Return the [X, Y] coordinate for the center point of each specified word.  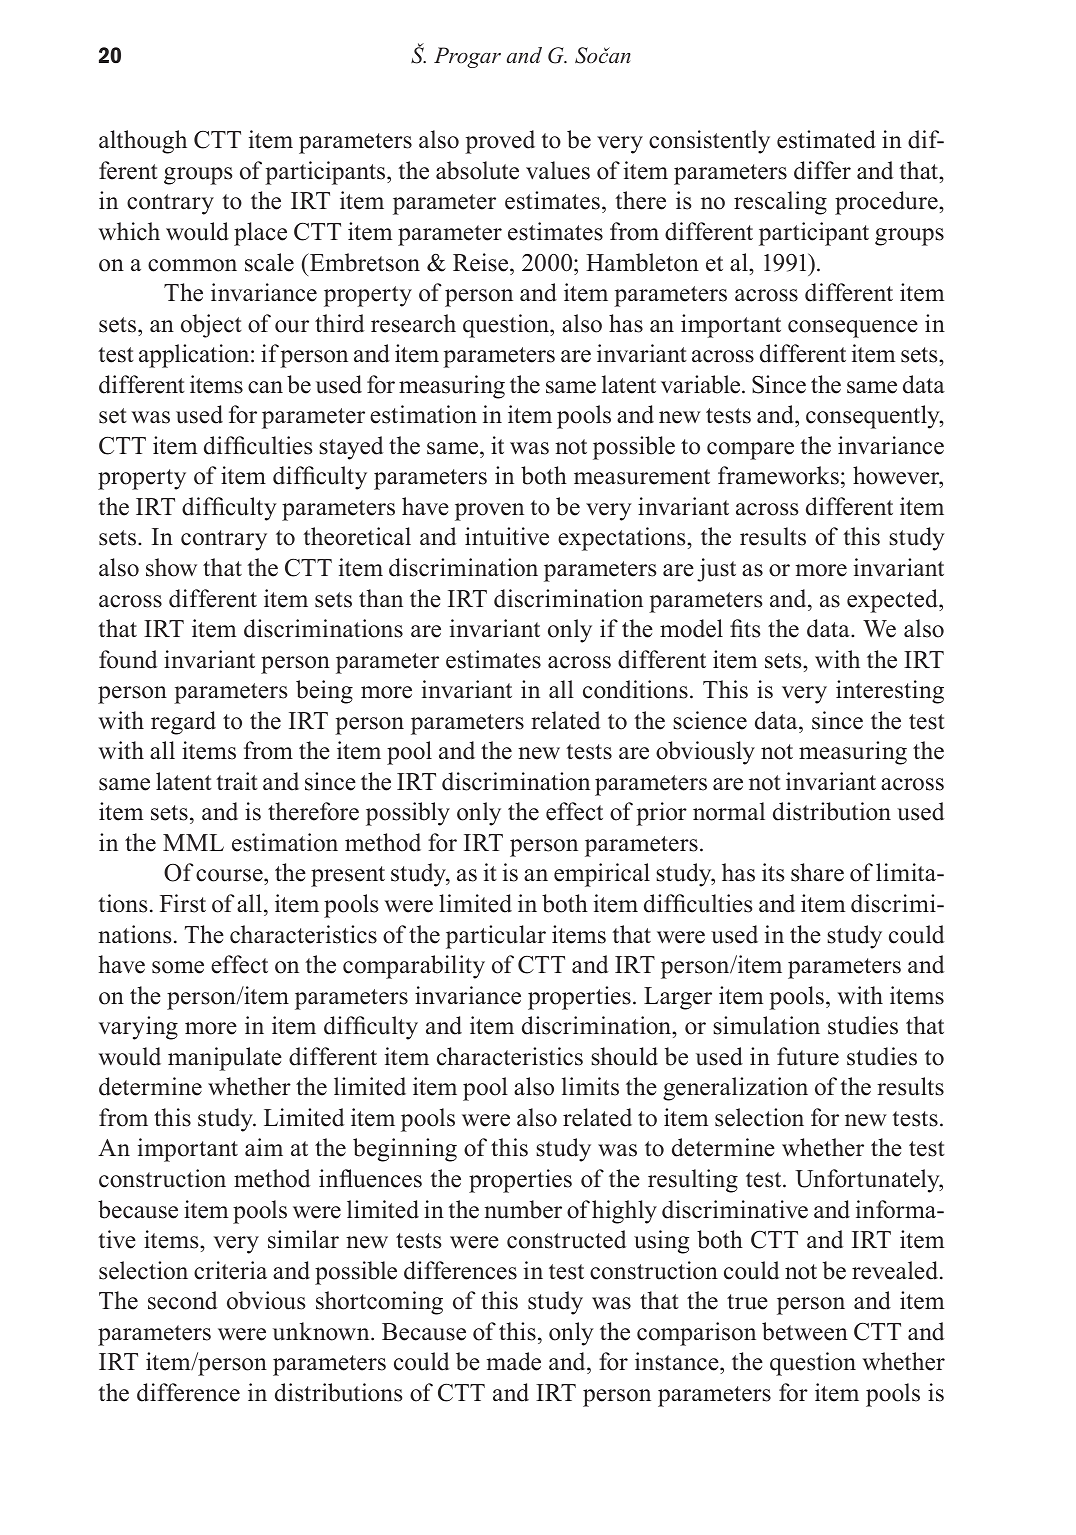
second [182, 1300]
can [265, 387]
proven [489, 512]
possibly [408, 814]
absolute [477, 170]
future [808, 1056]
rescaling [780, 203]
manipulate [225, 1059]
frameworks [778, 475]
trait [237, 781]
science [710, 720]
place [260, 234]
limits [590, 1086]
